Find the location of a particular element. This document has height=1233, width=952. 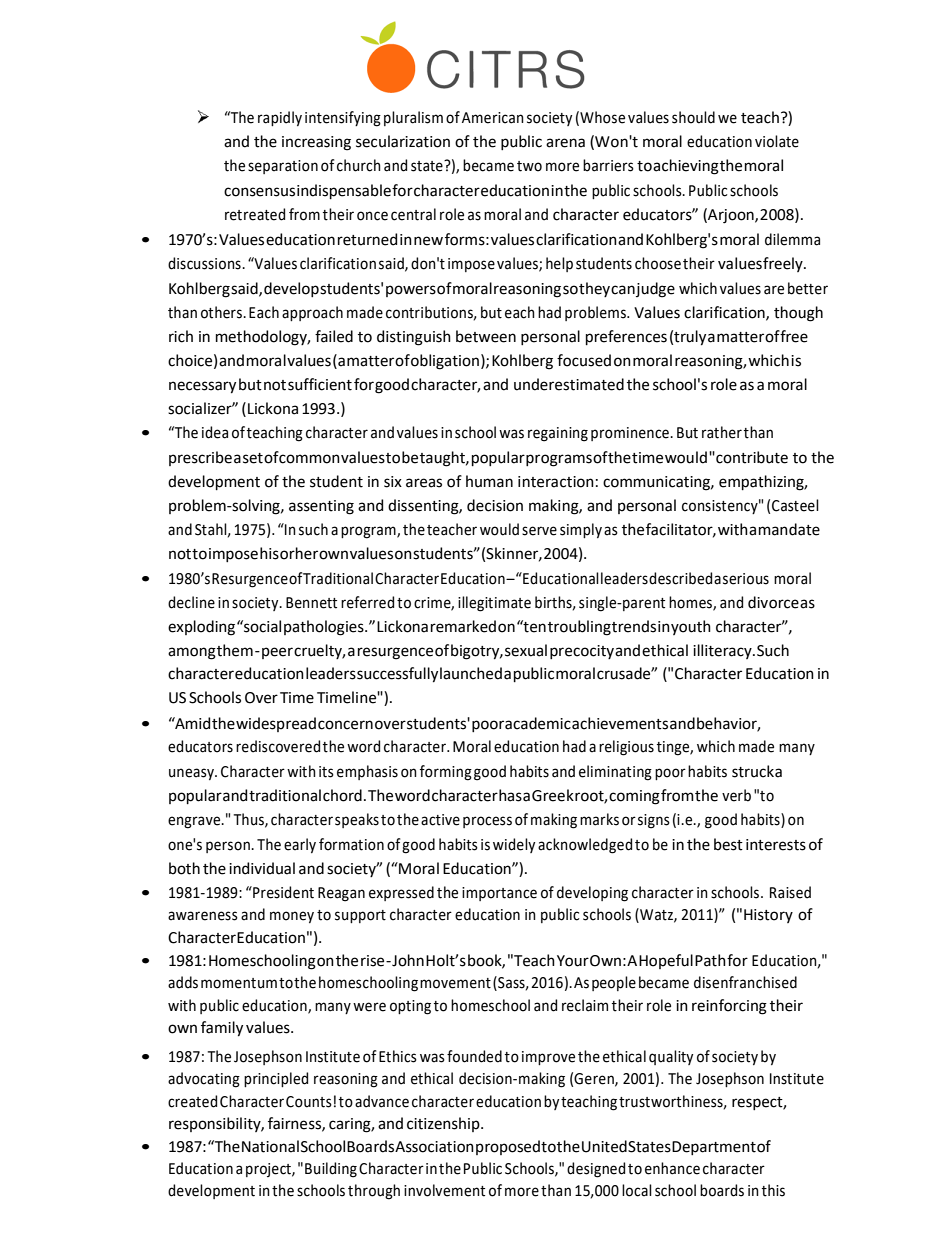

separation is located at coordinates (283, 167).
